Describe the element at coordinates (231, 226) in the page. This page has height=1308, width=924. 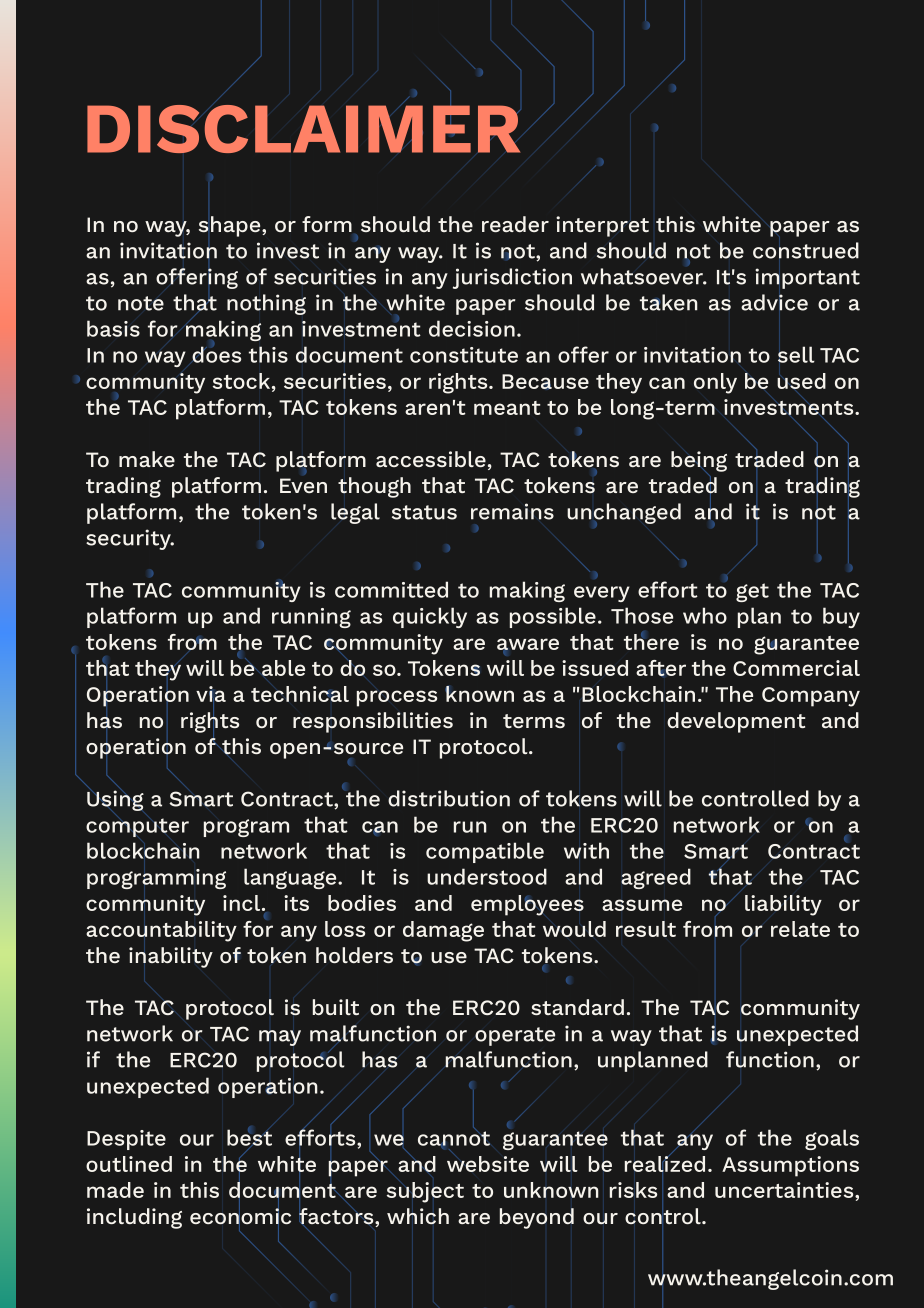
I see `shape` at that location.
